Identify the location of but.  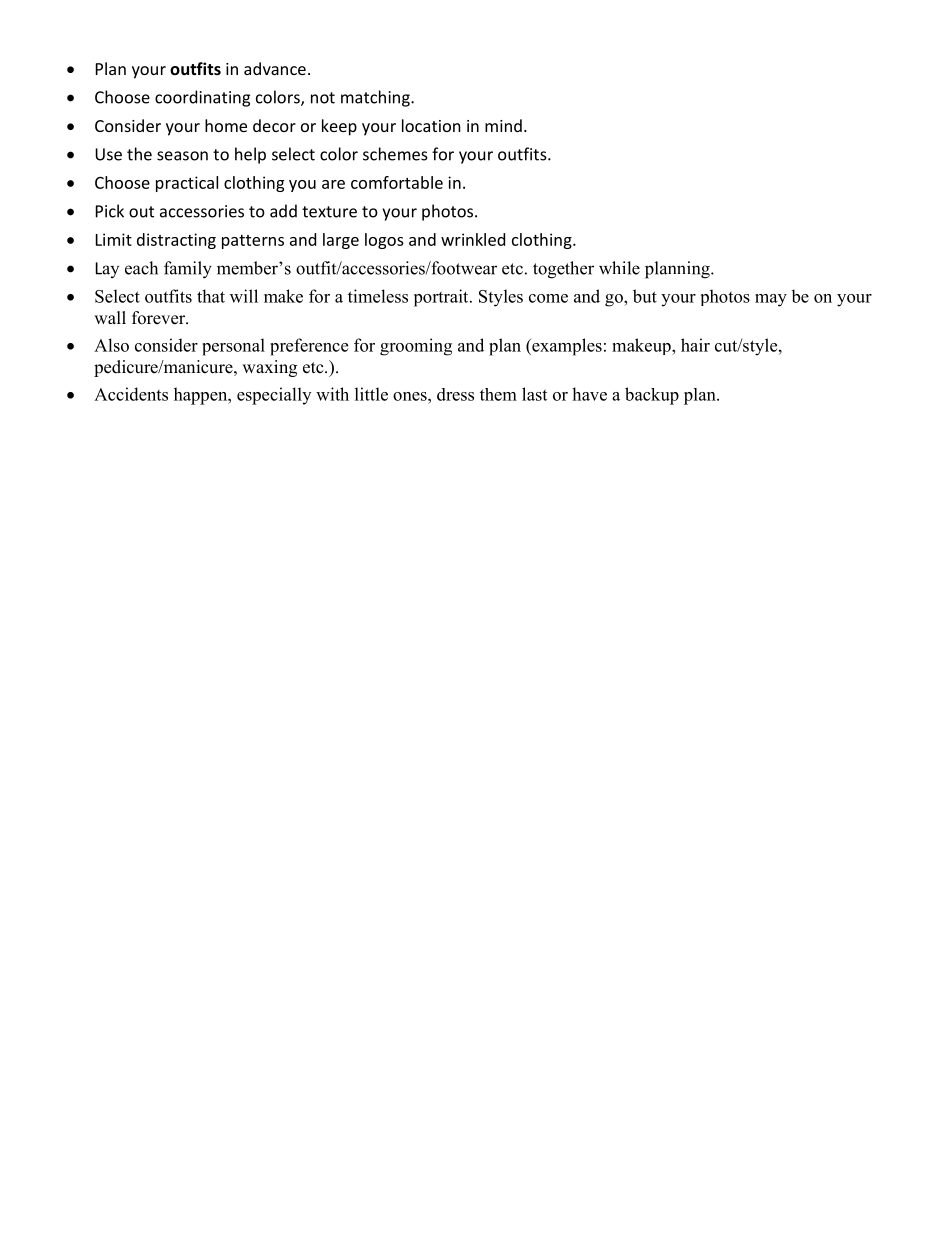
(645, 296).
